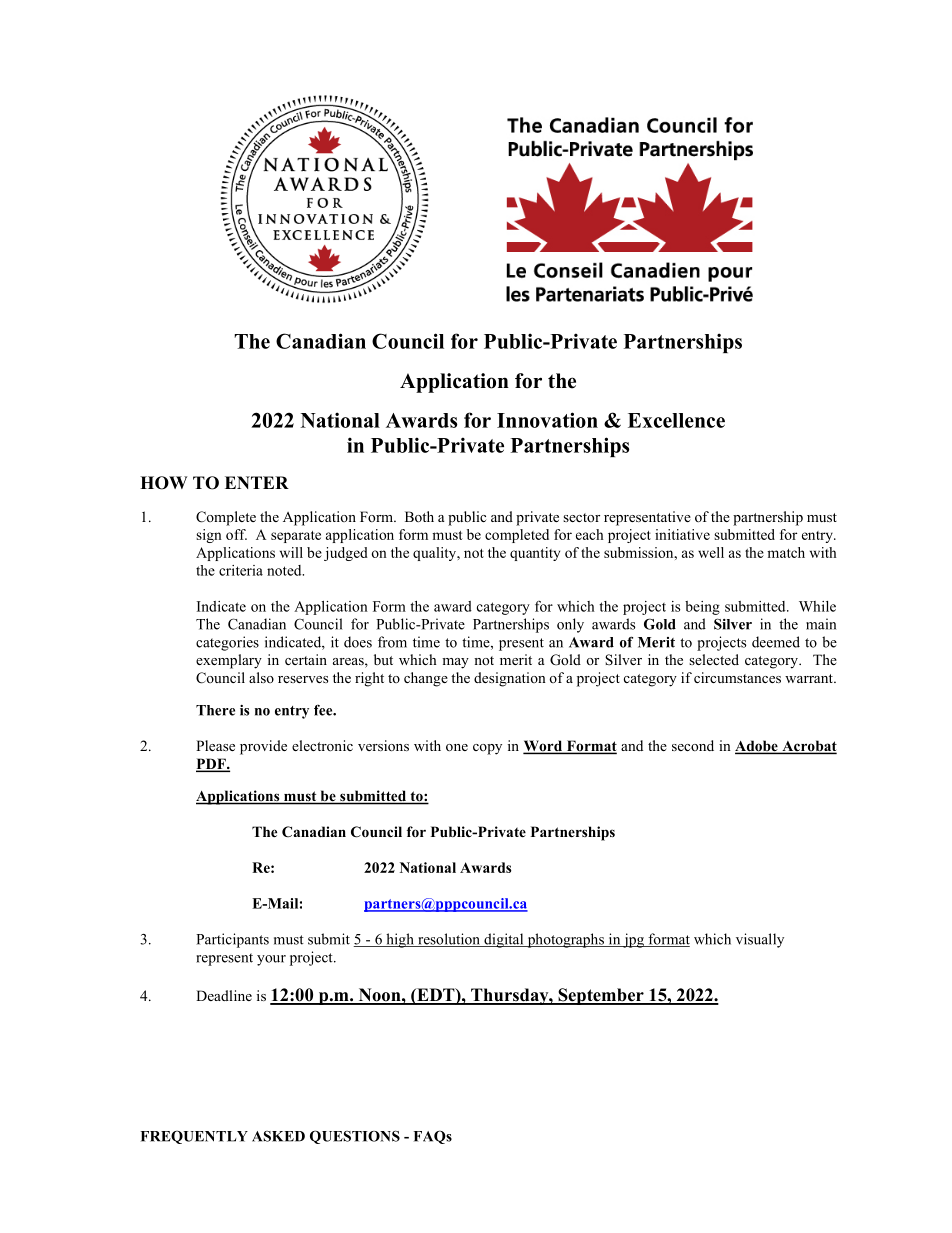  What do you see at coordinates (241, 570) in the screenshot?
I see `criteria` at bounding box center [241, 570].
